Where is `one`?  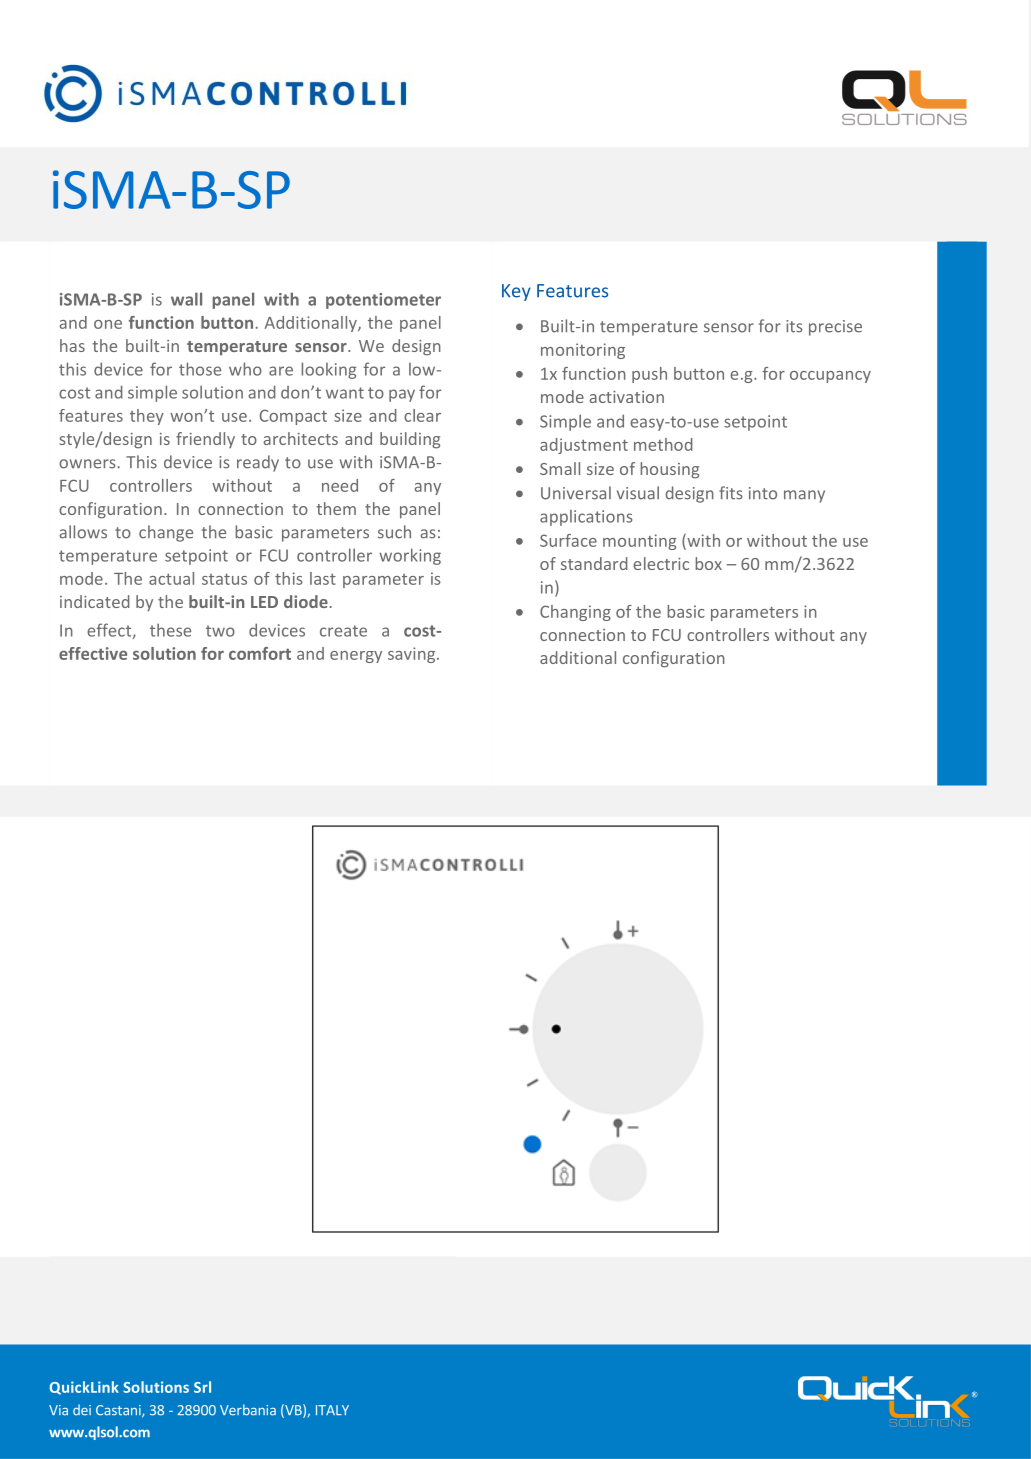 one is located at coordinates (108, 324).
